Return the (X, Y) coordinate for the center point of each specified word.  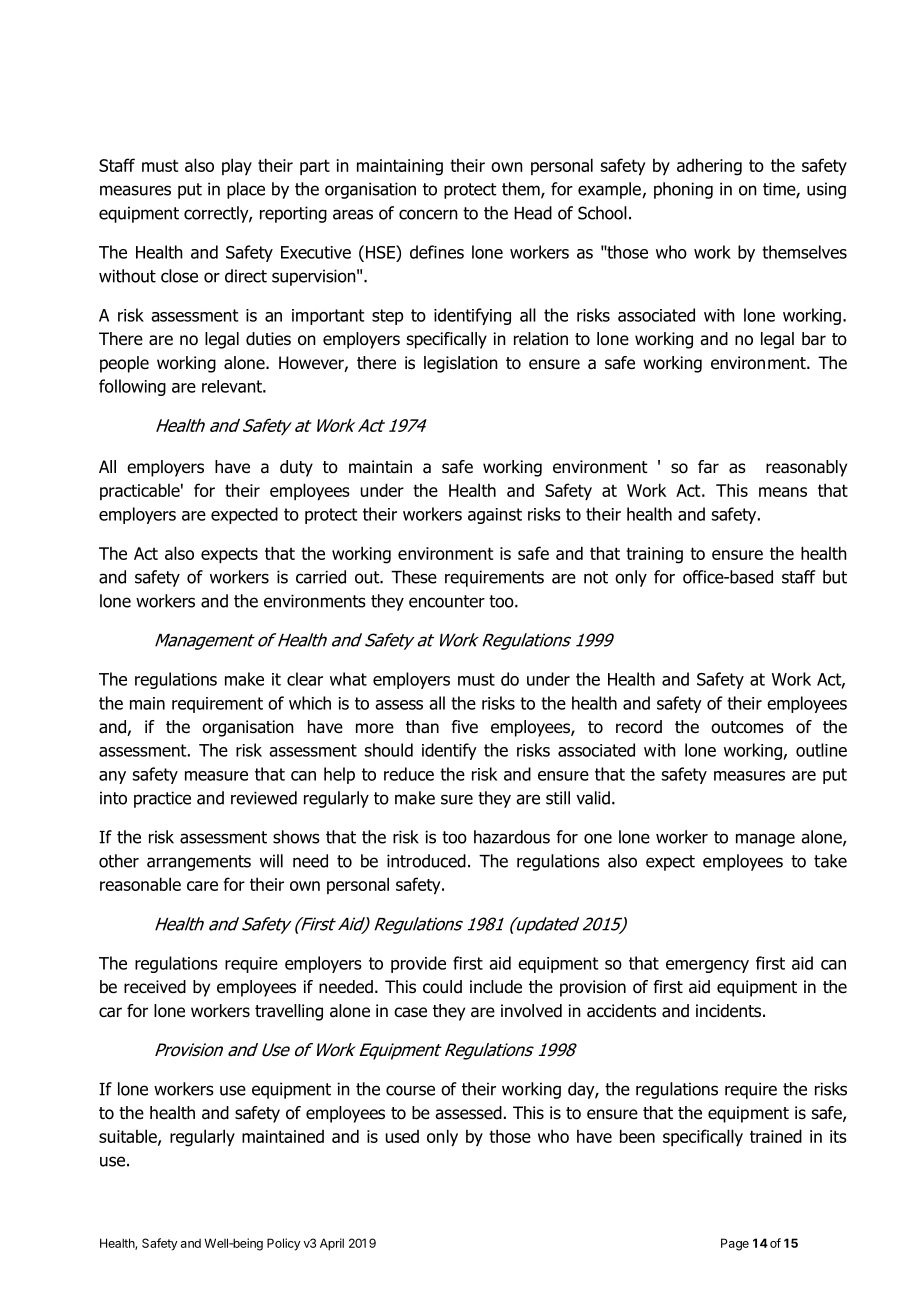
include (496, 987)
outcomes (747, 727)
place (246, 190)
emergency (707, 966)
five (464, 727)
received (155, 987)
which (310, 703)
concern (428, 214)
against (495, 516)
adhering (709, 167)
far (708, 467)
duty (296, 468)
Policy (284, 1244)
